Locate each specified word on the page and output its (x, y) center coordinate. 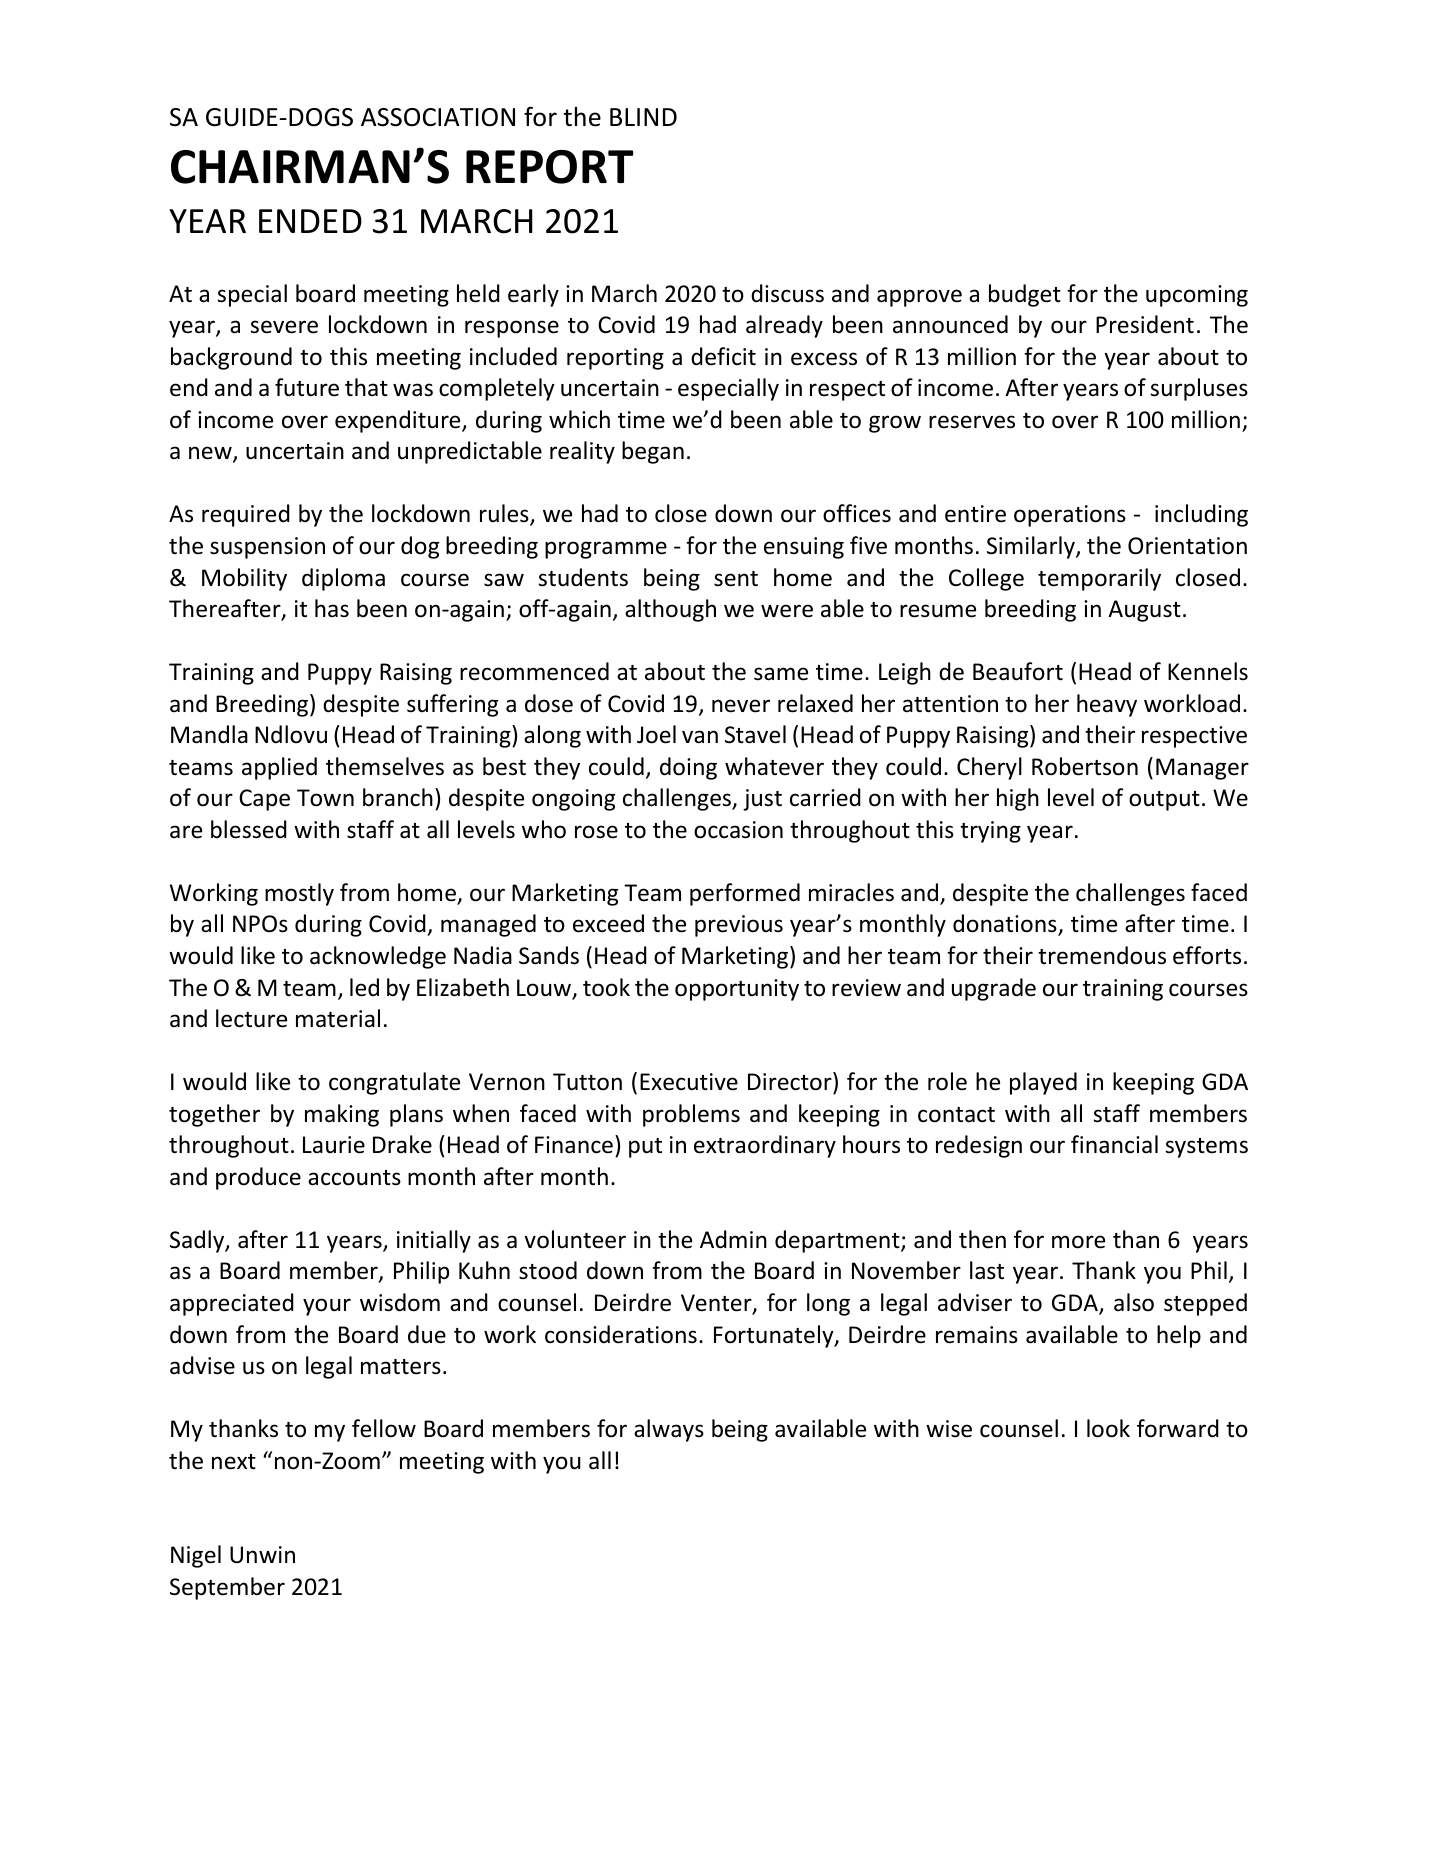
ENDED (310, 221)
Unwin (262, 1555)
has (332, 608)
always (669, 1430)
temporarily (1099, 579)
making (342, 1115)
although (670, 610)
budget (1025, 295)
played (1043, 1083)
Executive (689, 1082)
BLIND (643, 117)
